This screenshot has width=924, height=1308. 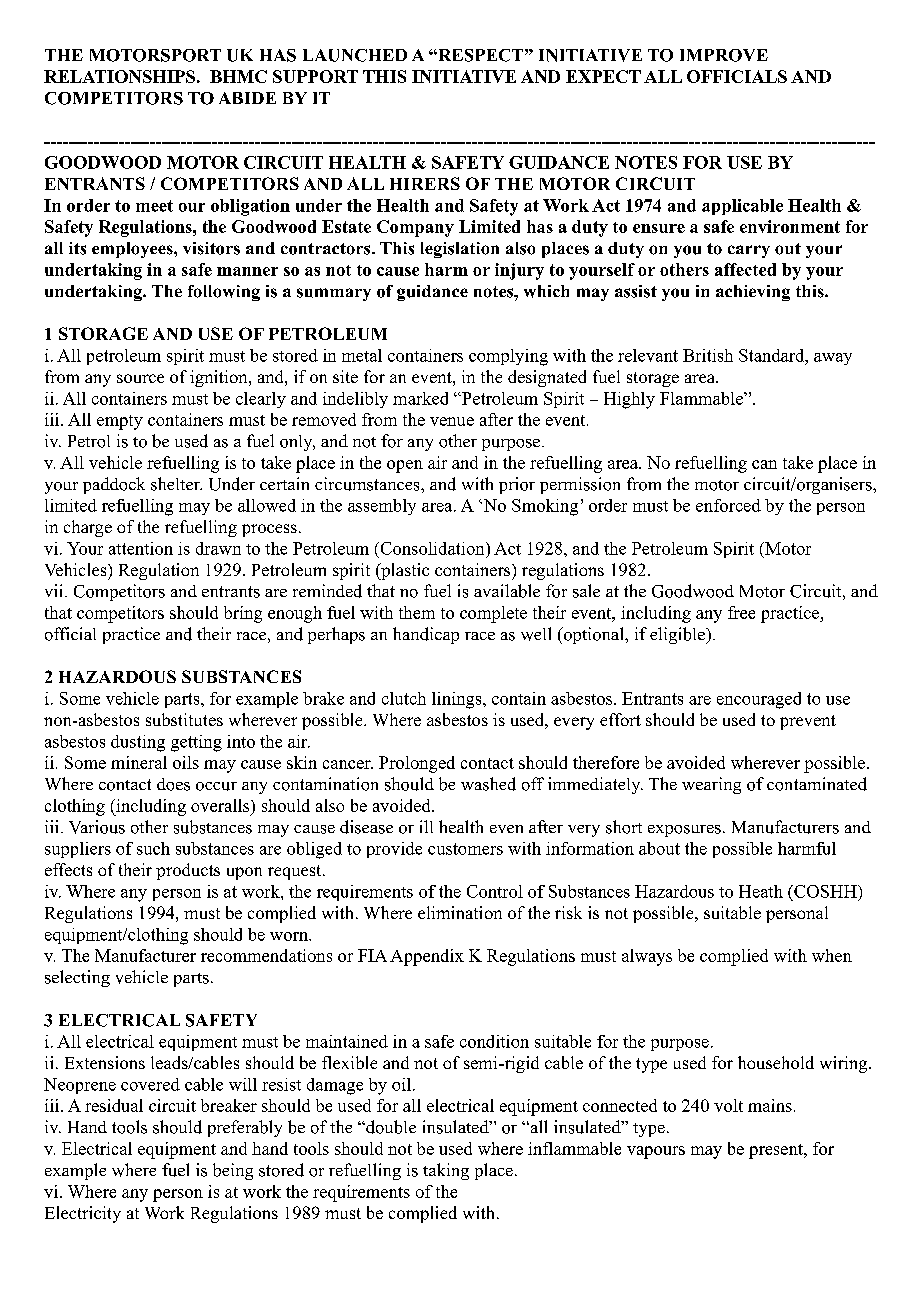 What do you see at coordinates (728, 505) in the screenshot?
I see `enforced` at bounding box center [728, 505].
